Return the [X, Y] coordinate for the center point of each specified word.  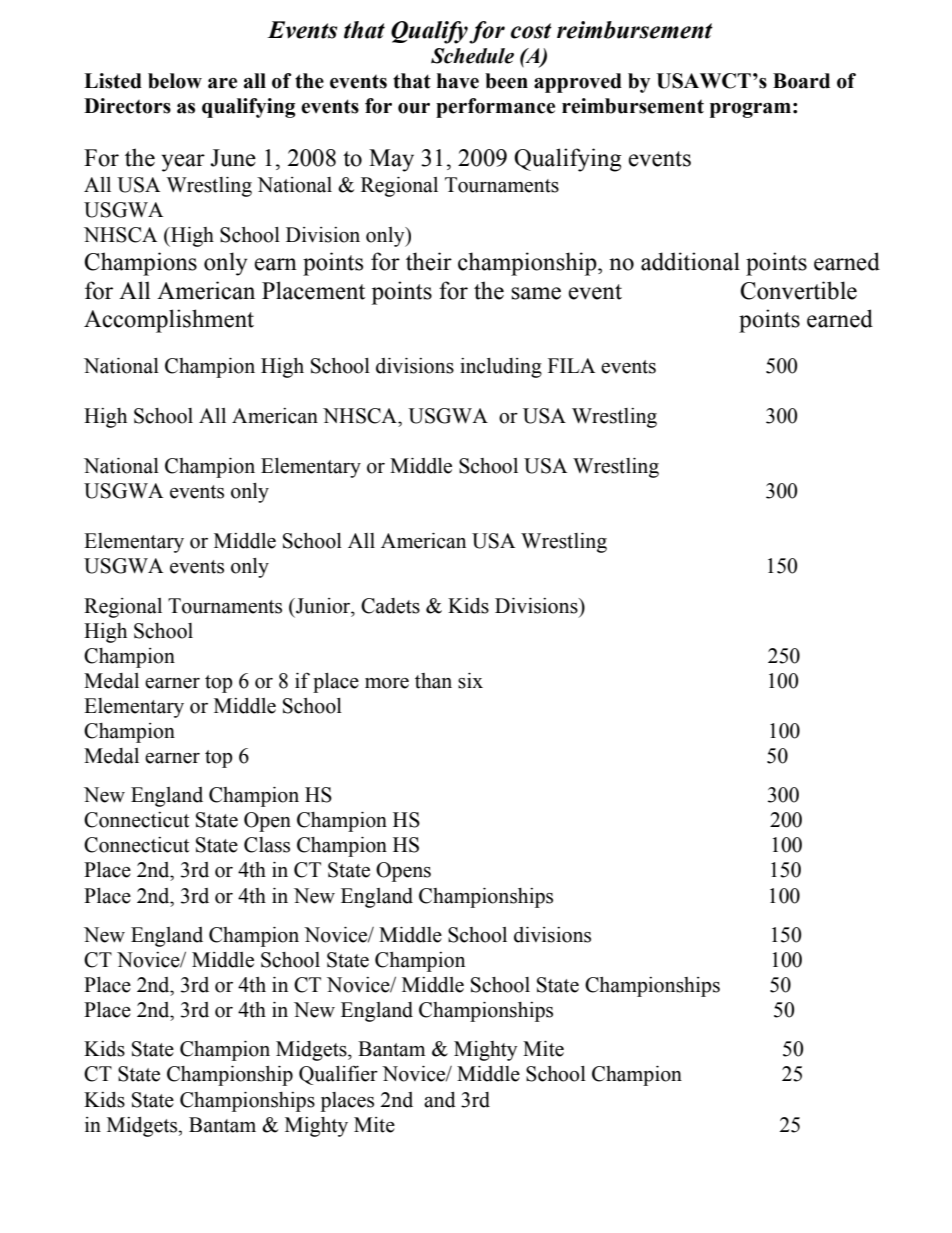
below [175, 81]
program [750, 110]
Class [267, 845]
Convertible [798, 290]
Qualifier [338, 1075]
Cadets [390, 606]
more [387, 683]
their [429, 261]
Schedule [472, 56]
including [501, 368]
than [433, 681]
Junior [323, 606]
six [470, 681]
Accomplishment [169, 321]
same [536, 293]
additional [690, 261]
